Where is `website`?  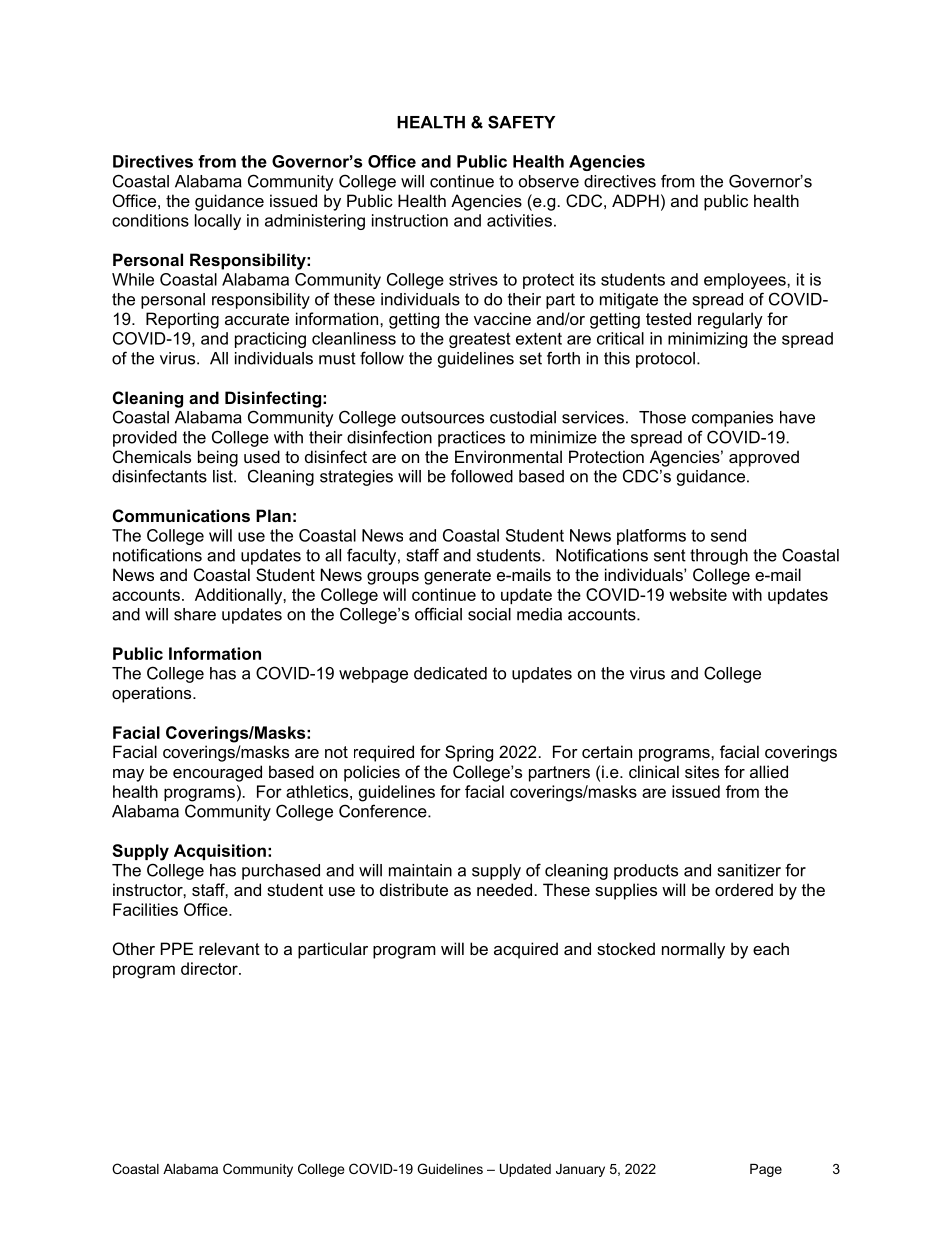 website is located at coordinates (698, 594).
